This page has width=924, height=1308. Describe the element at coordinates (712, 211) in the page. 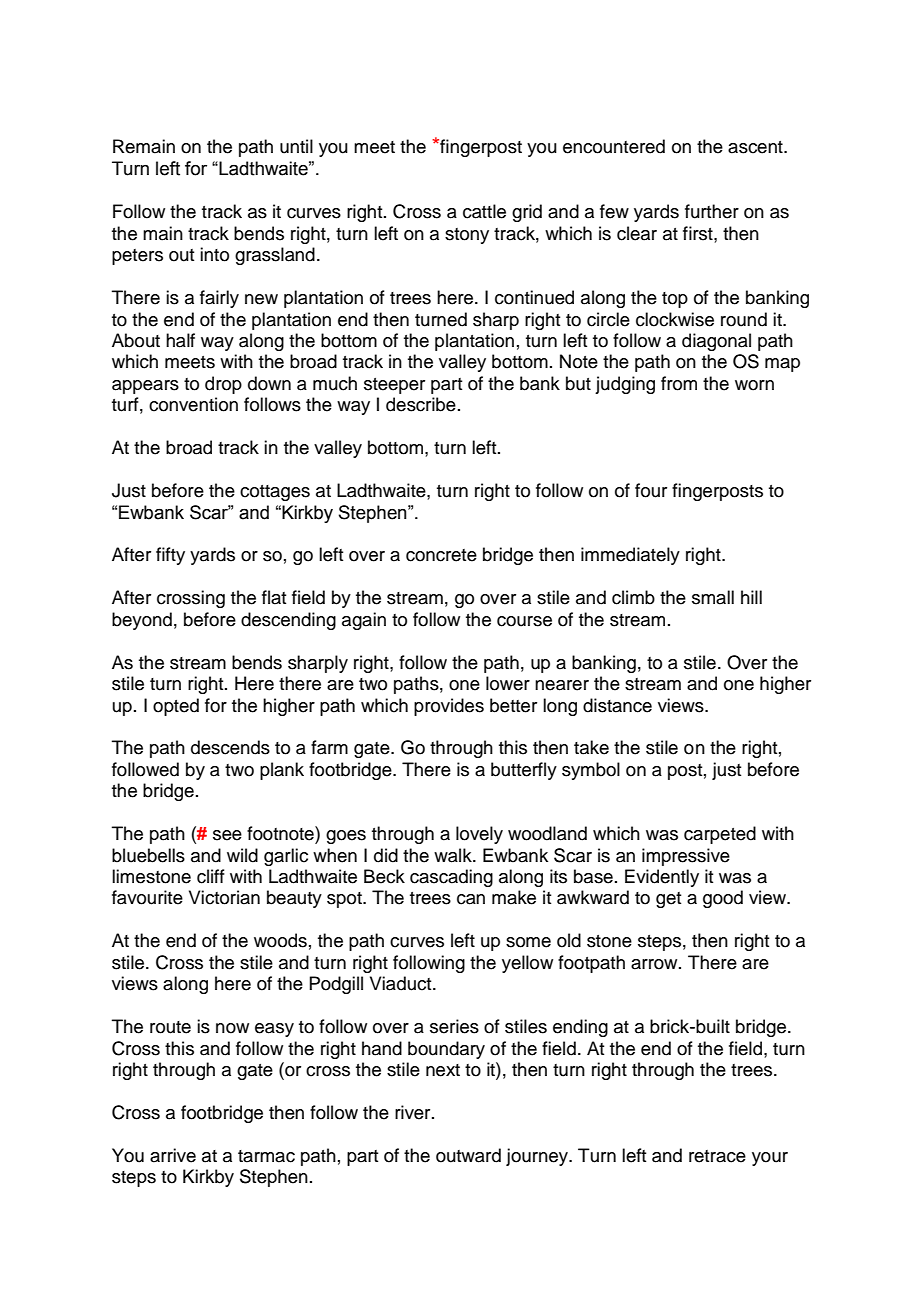

I see `further` at that location.
